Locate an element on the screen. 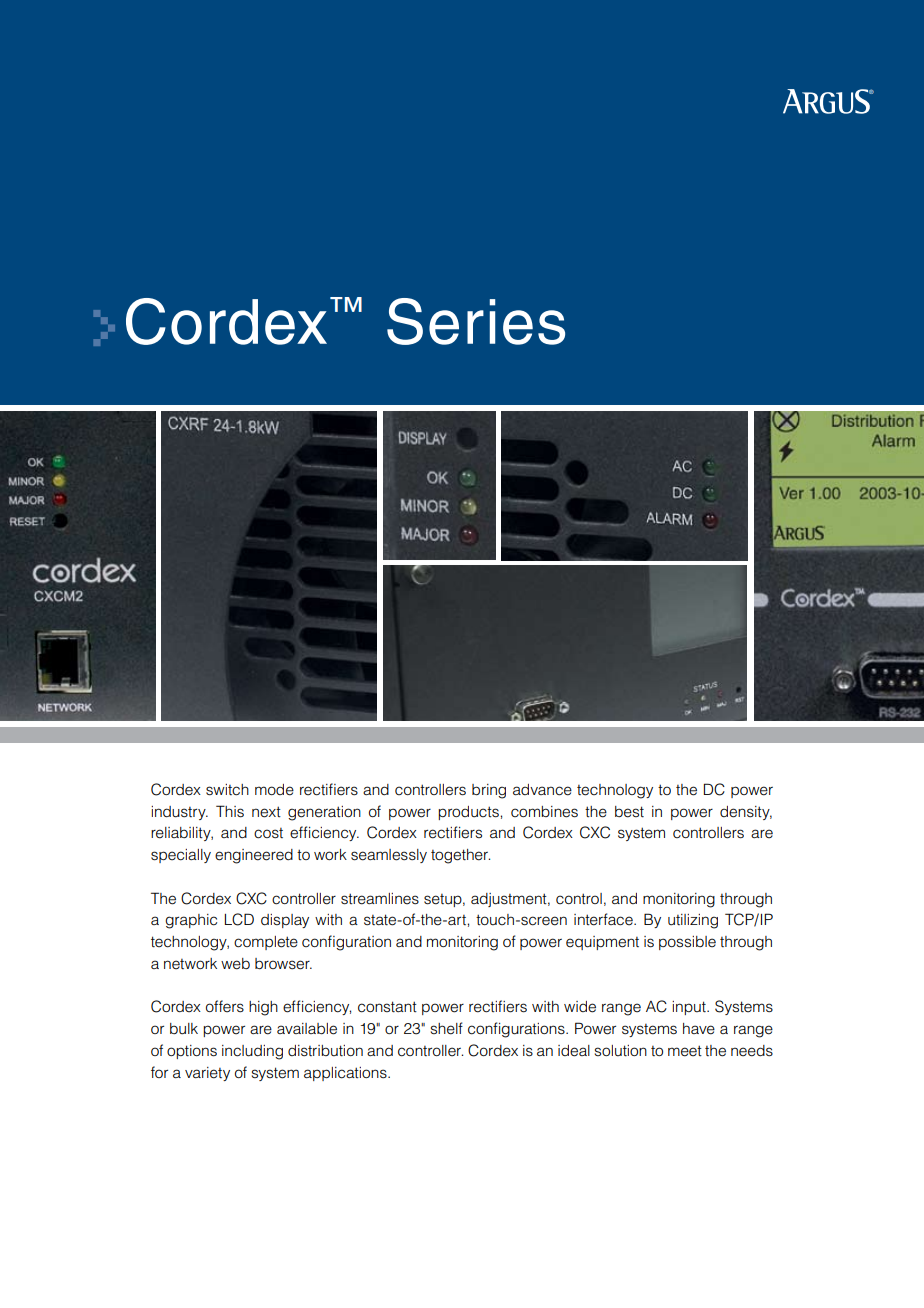 The image size is (924, 1308). possible is located at coordinates (687, 943).
